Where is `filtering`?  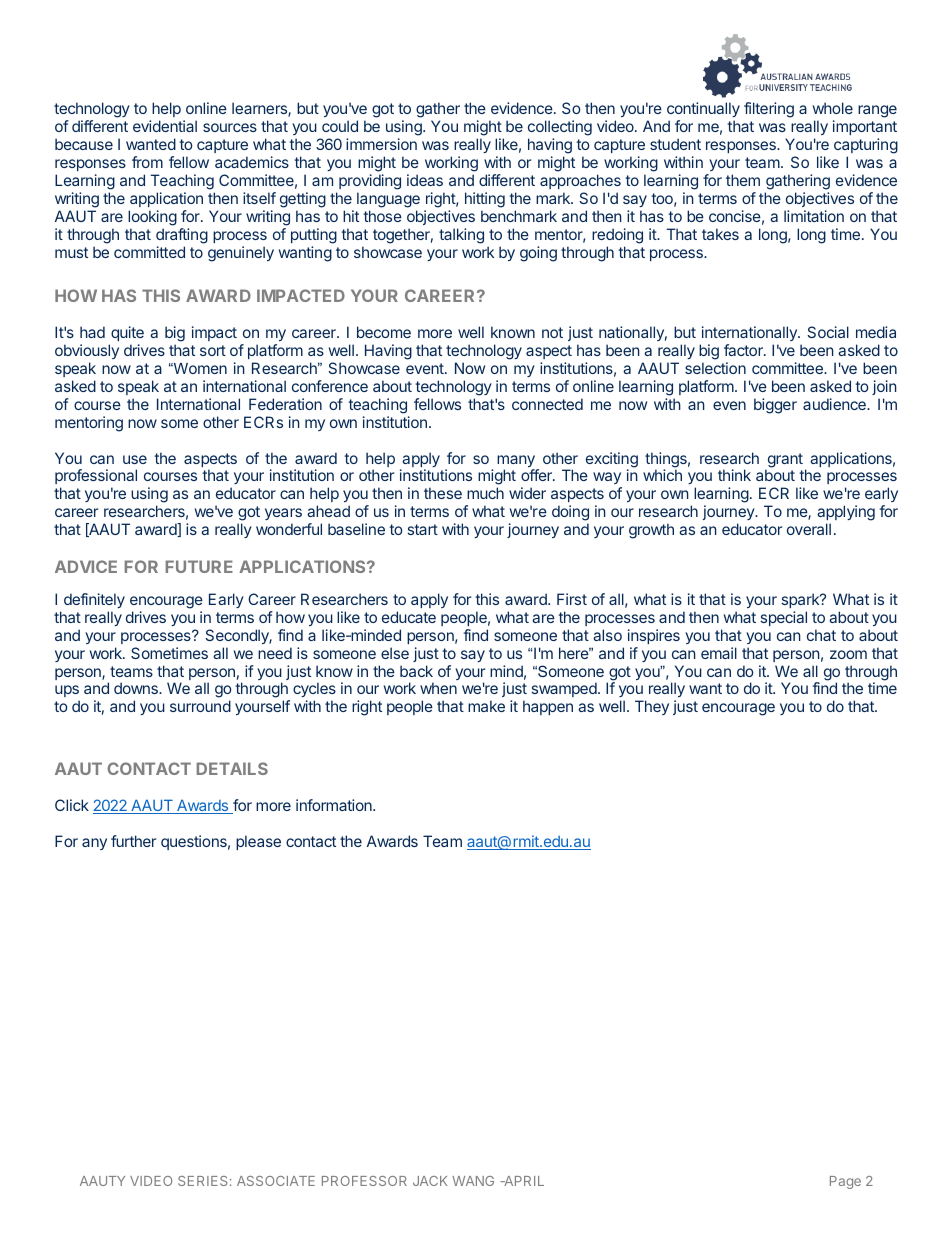 filtering is located at coordinates (769, 110).
